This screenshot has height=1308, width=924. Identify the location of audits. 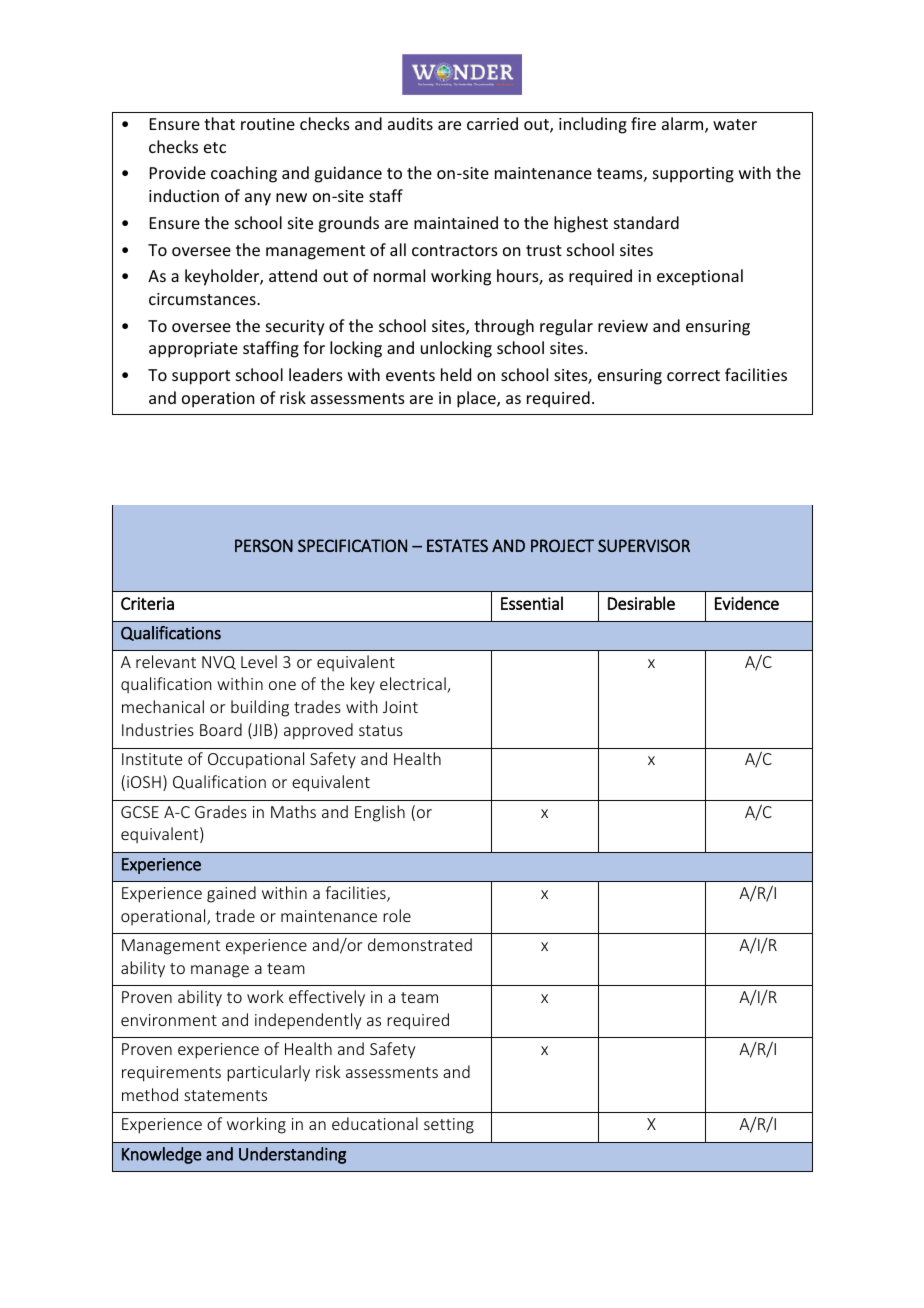
(410, 123).
